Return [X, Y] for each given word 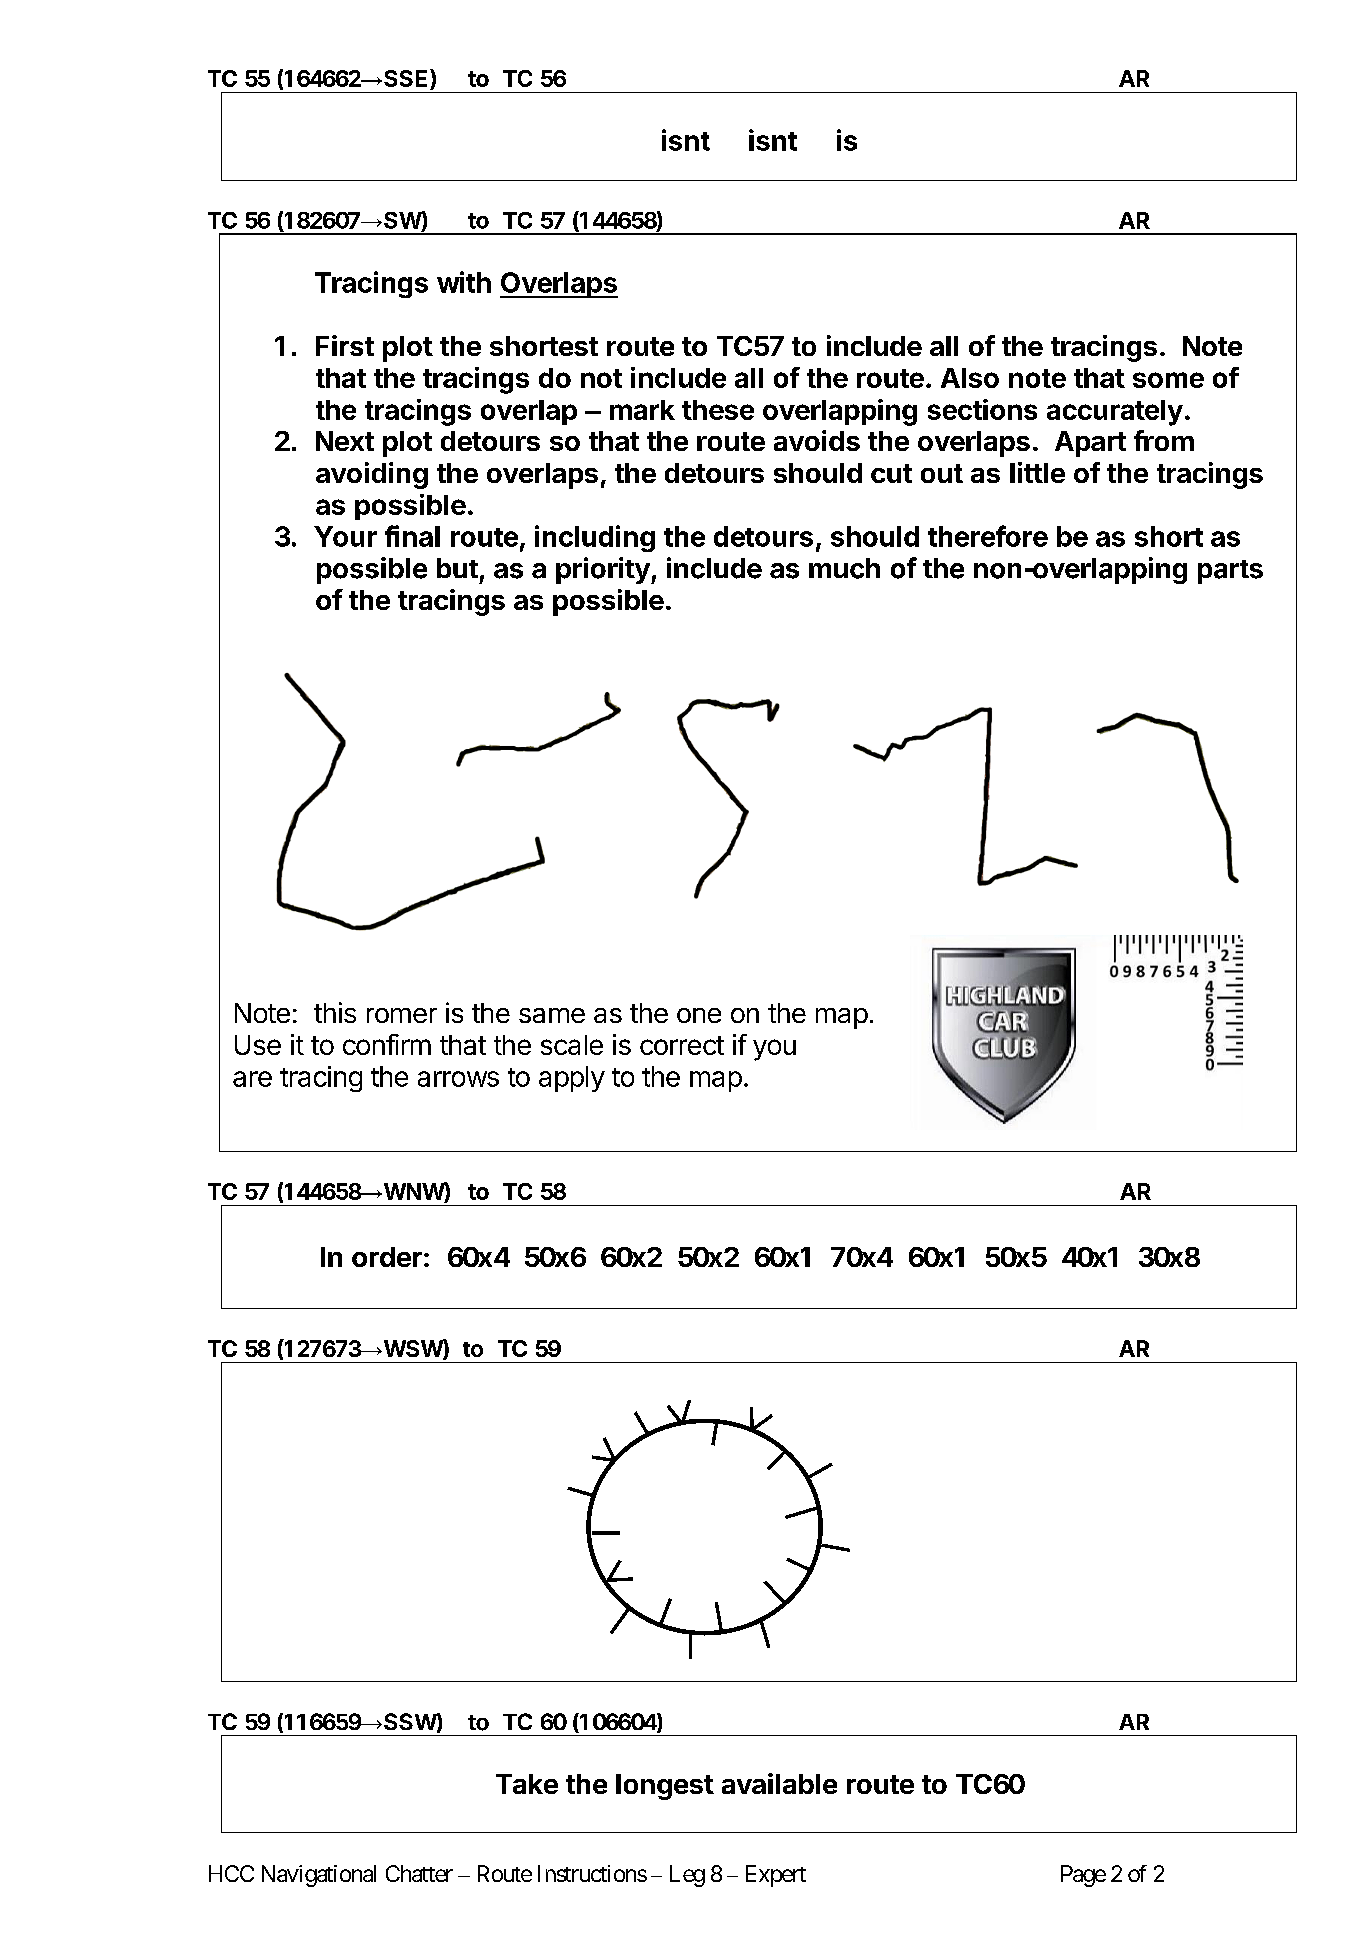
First [345, 345]
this [335, 1012]
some [1168, 380]
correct [682, 1045]
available [779, 1783]
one [699, 1015]
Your [345, 536]
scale [572, 1045]
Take [527, 1784]
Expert [776, 1876]
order [387, 1257]
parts [1230, 572]
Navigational [319, 1876]
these [718, 410]
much [844, 568]
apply [572, 1079]
